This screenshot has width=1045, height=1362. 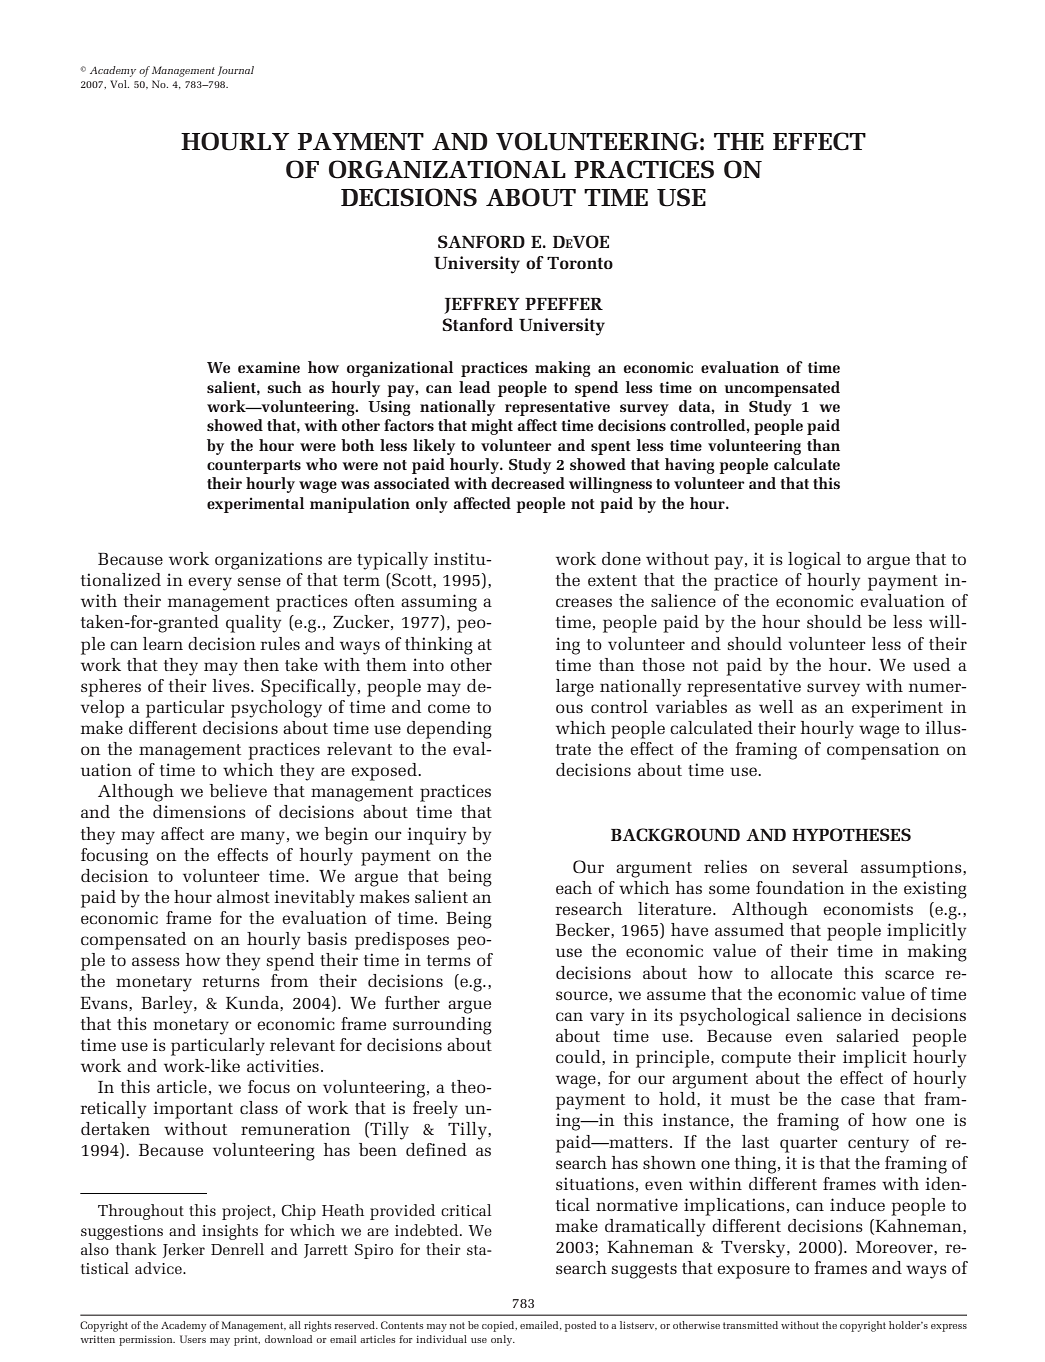 What do you see at coordinates (236, 71) in the screenshot?
I see `Journal` at bounding box center [236, 71].
